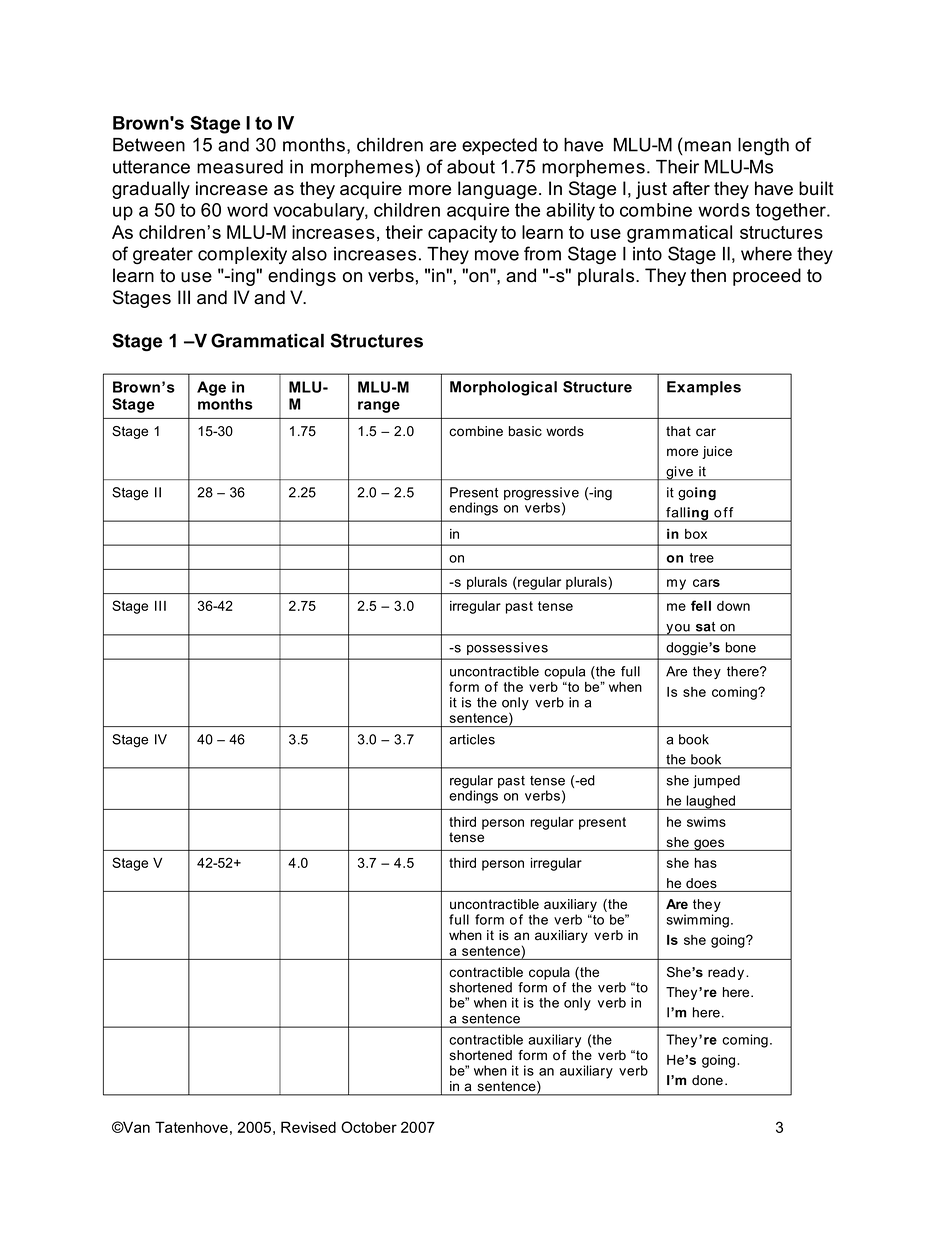  What do you see at coordinates (507, 648) in the screenshot?
I see `possessives` at bounding box center [507, 648].
